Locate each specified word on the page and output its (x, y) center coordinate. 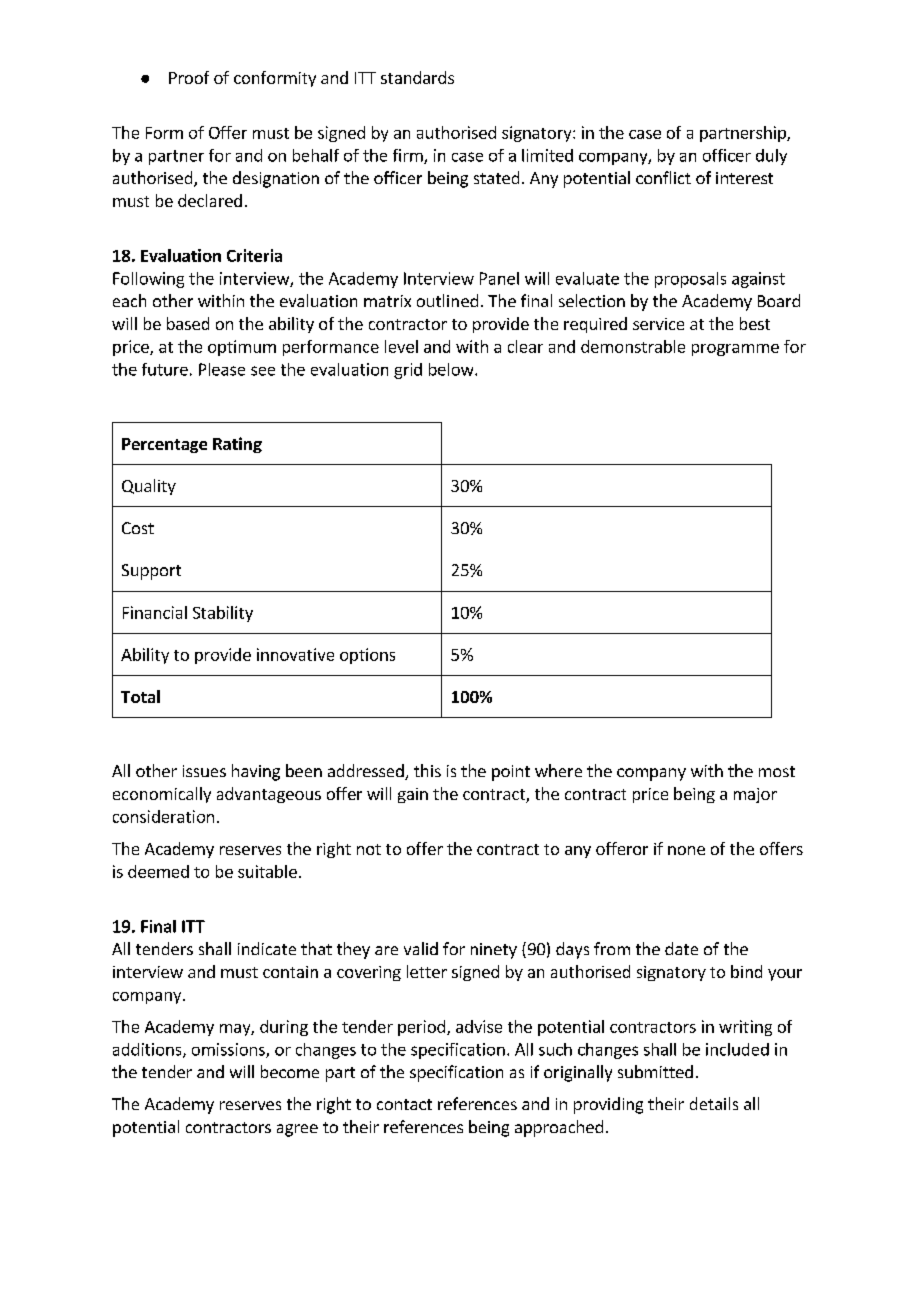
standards (417, 77)
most (777, 771)
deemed (158, 871)
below (452, 369)
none (686, 850)
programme (735, 350)
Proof (189, 77)
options (367, 656)
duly (771, 157)
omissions (229, 1050)
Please (222, 369)
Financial (155, 612)
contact (404, 1104)
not (369, 849)
